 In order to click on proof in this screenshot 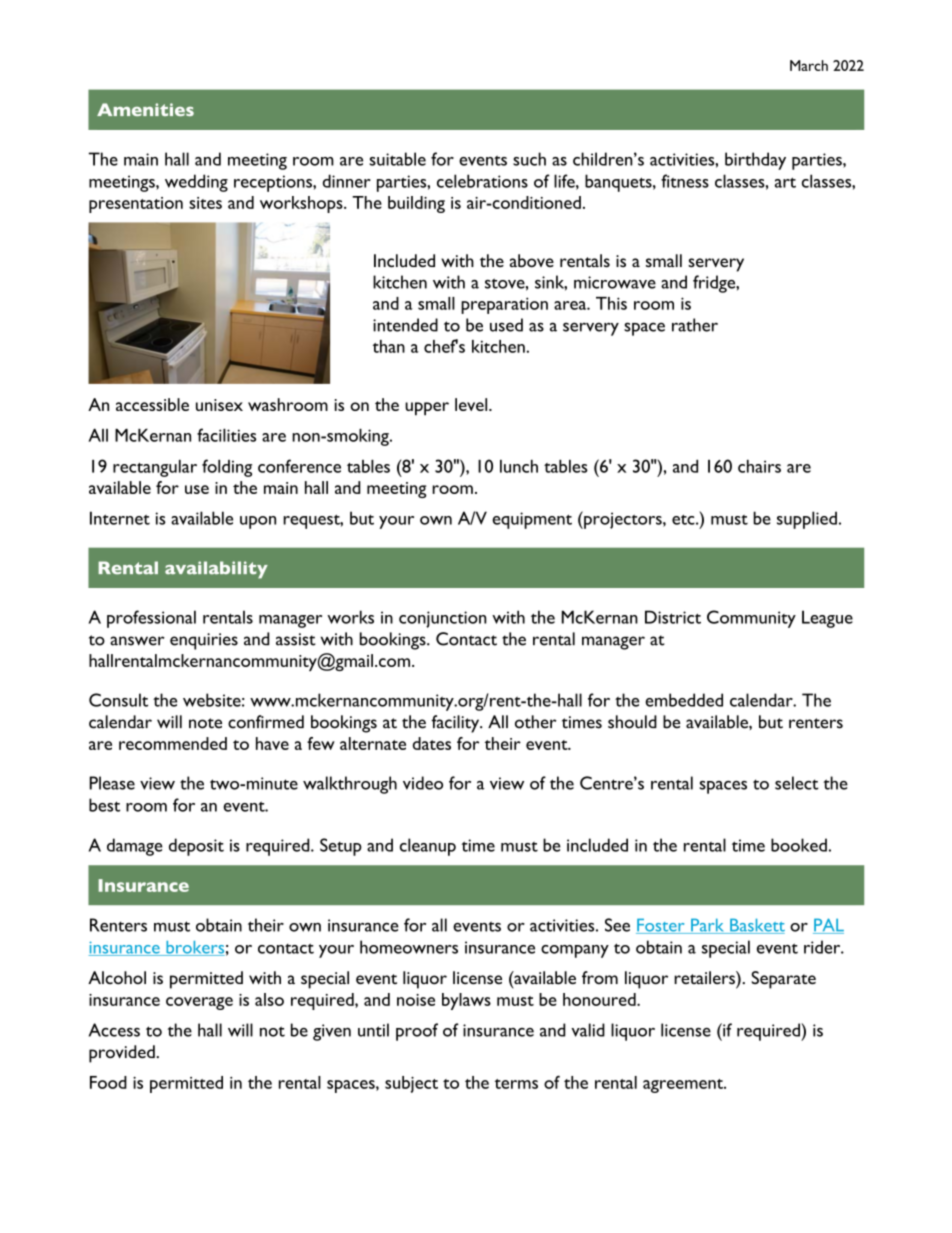, I will do `click(417, 1032)`.
